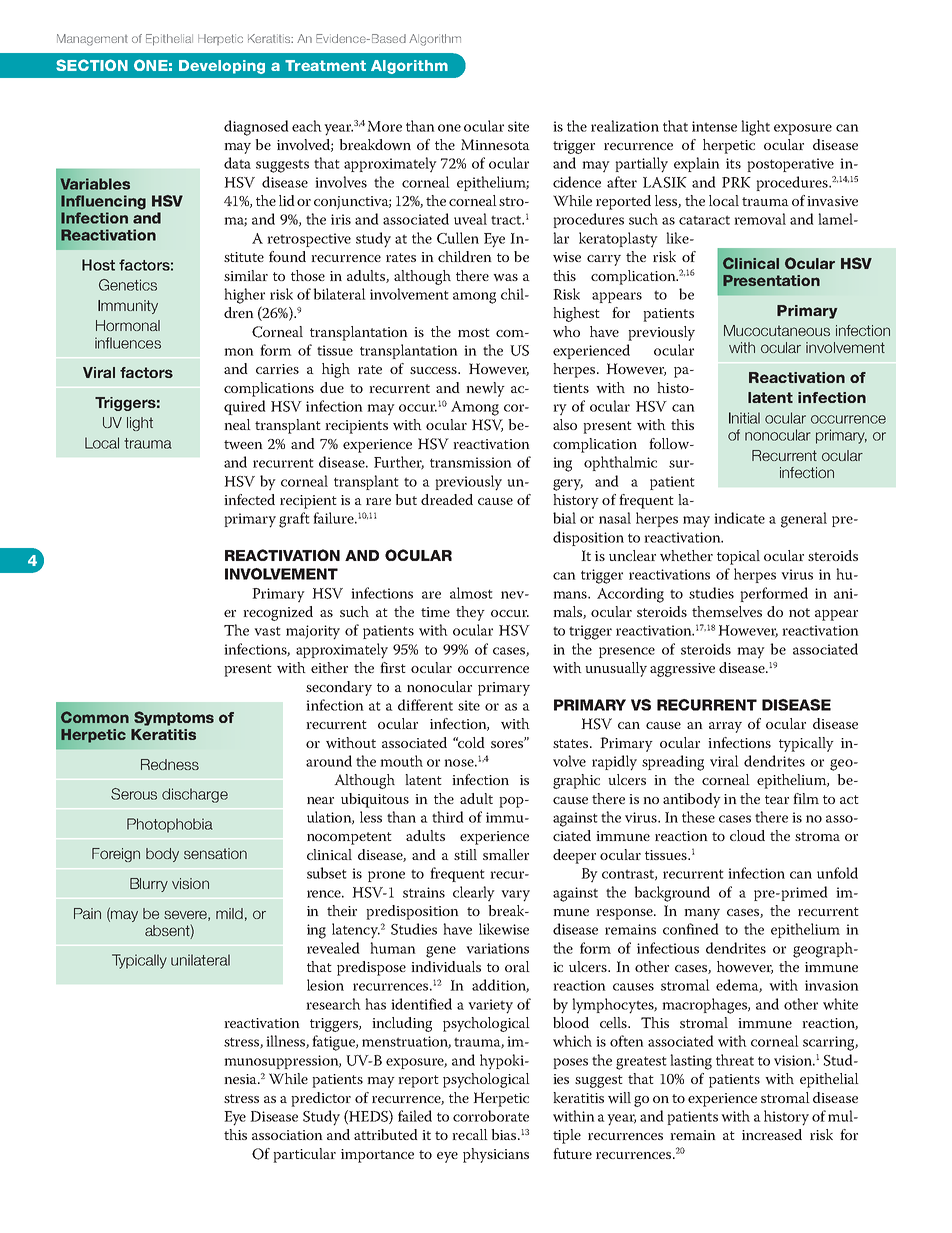  What do you see at coordinates (304, 1155) in the screenshot?
I see `particular` at bounding box center [304, 1155].
